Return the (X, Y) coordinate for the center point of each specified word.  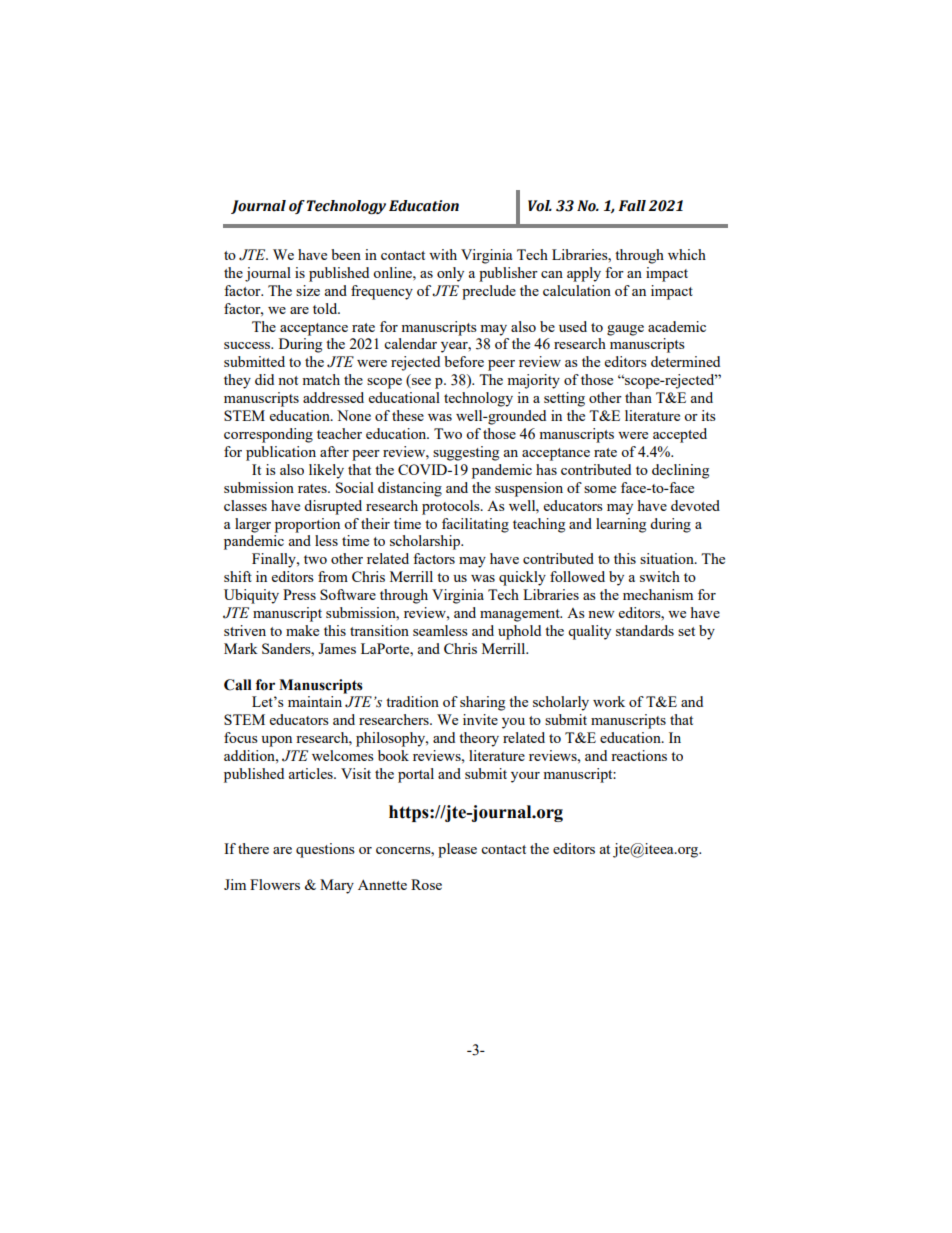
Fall (632, 206)
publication (281, 453)
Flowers (275, 884)
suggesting (466, 453)
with (443, 254)
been (346, 254)
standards (645, 630)
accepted (680, 435)
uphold (519, 632)
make (302, 630)
